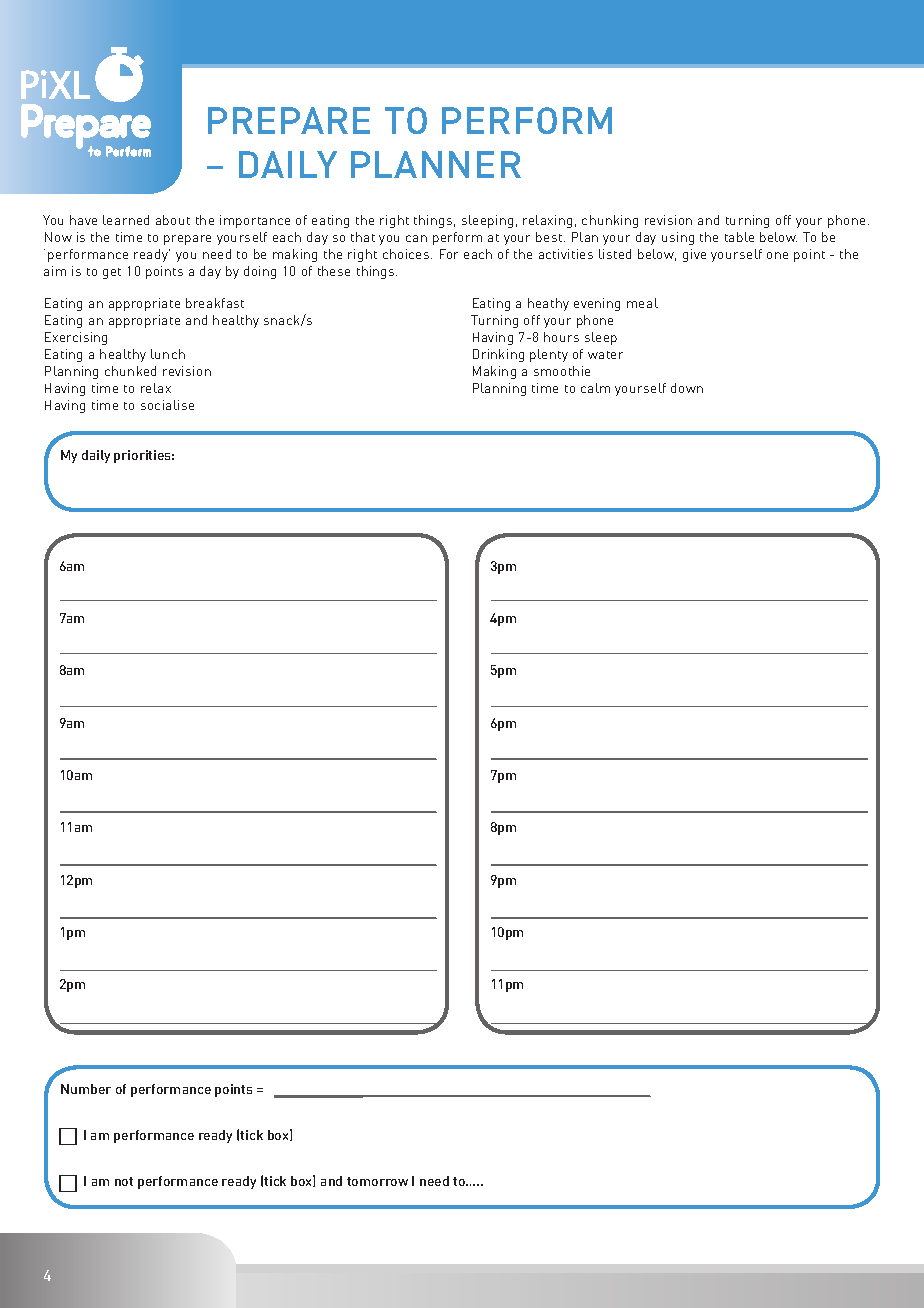 Image resolution: width=924 pixels, height=1308 pixels. I want to click on tomorrow, so click(377, 1181).
